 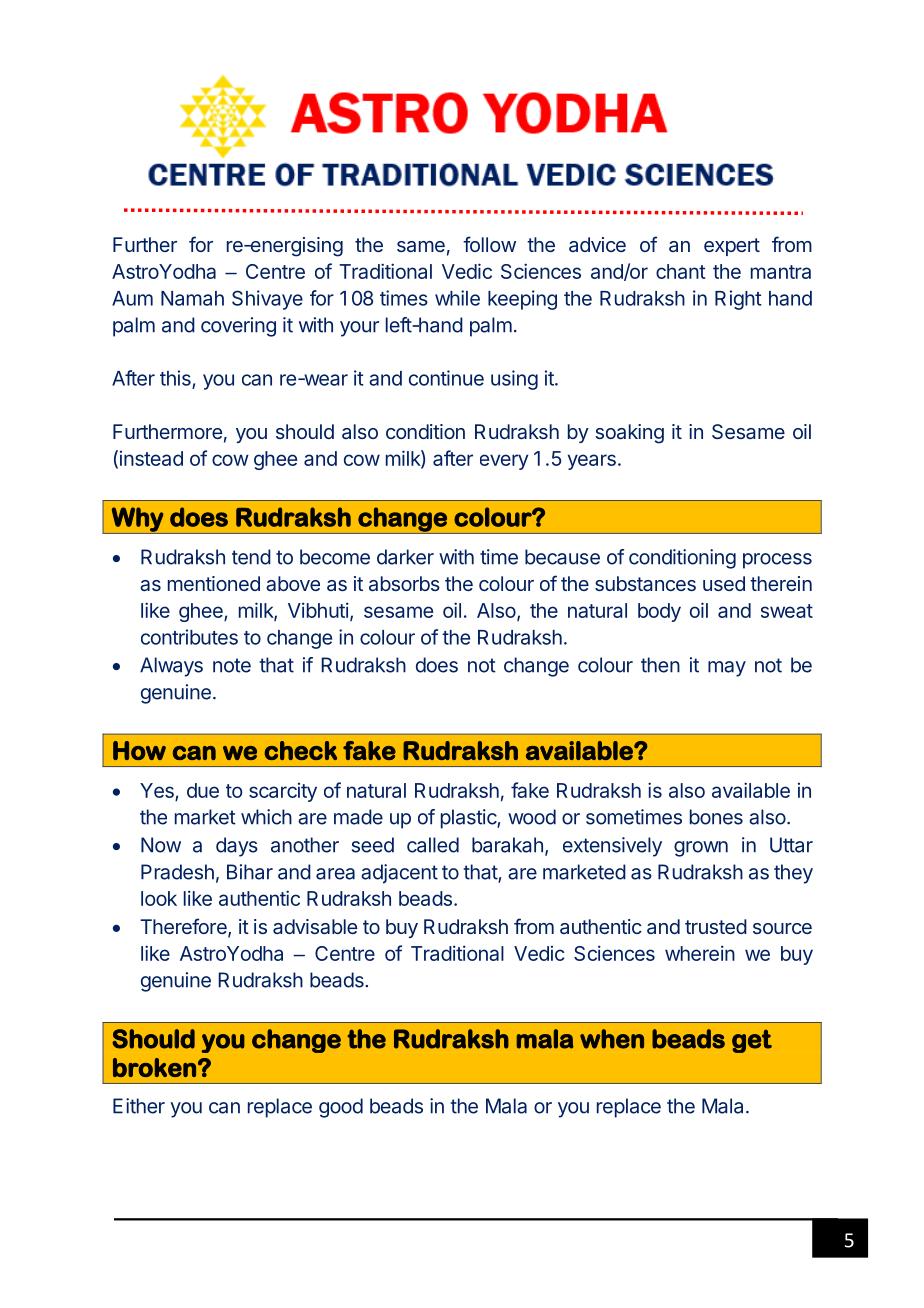 I want to click on while, so click(x=457, y=298).
